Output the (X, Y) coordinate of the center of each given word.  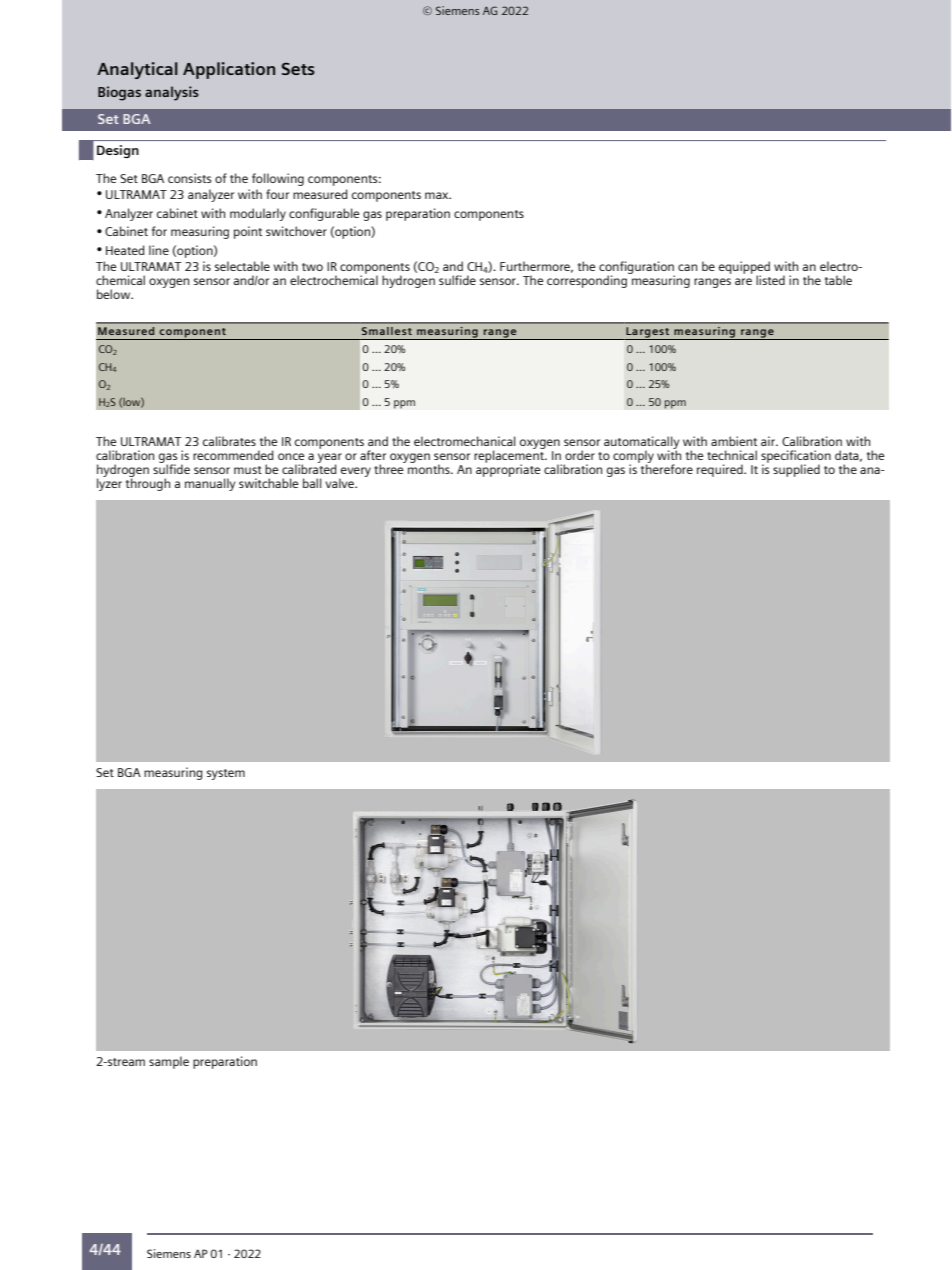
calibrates (229, 441)
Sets (298, 69)
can (687, 267)
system (226, 774)
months (430, 468)
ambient (734, 441)
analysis (172, 93)
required (721, 470)
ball (312, 483)
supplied (796, 470)
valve (340, 483)
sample (169, 1062)
